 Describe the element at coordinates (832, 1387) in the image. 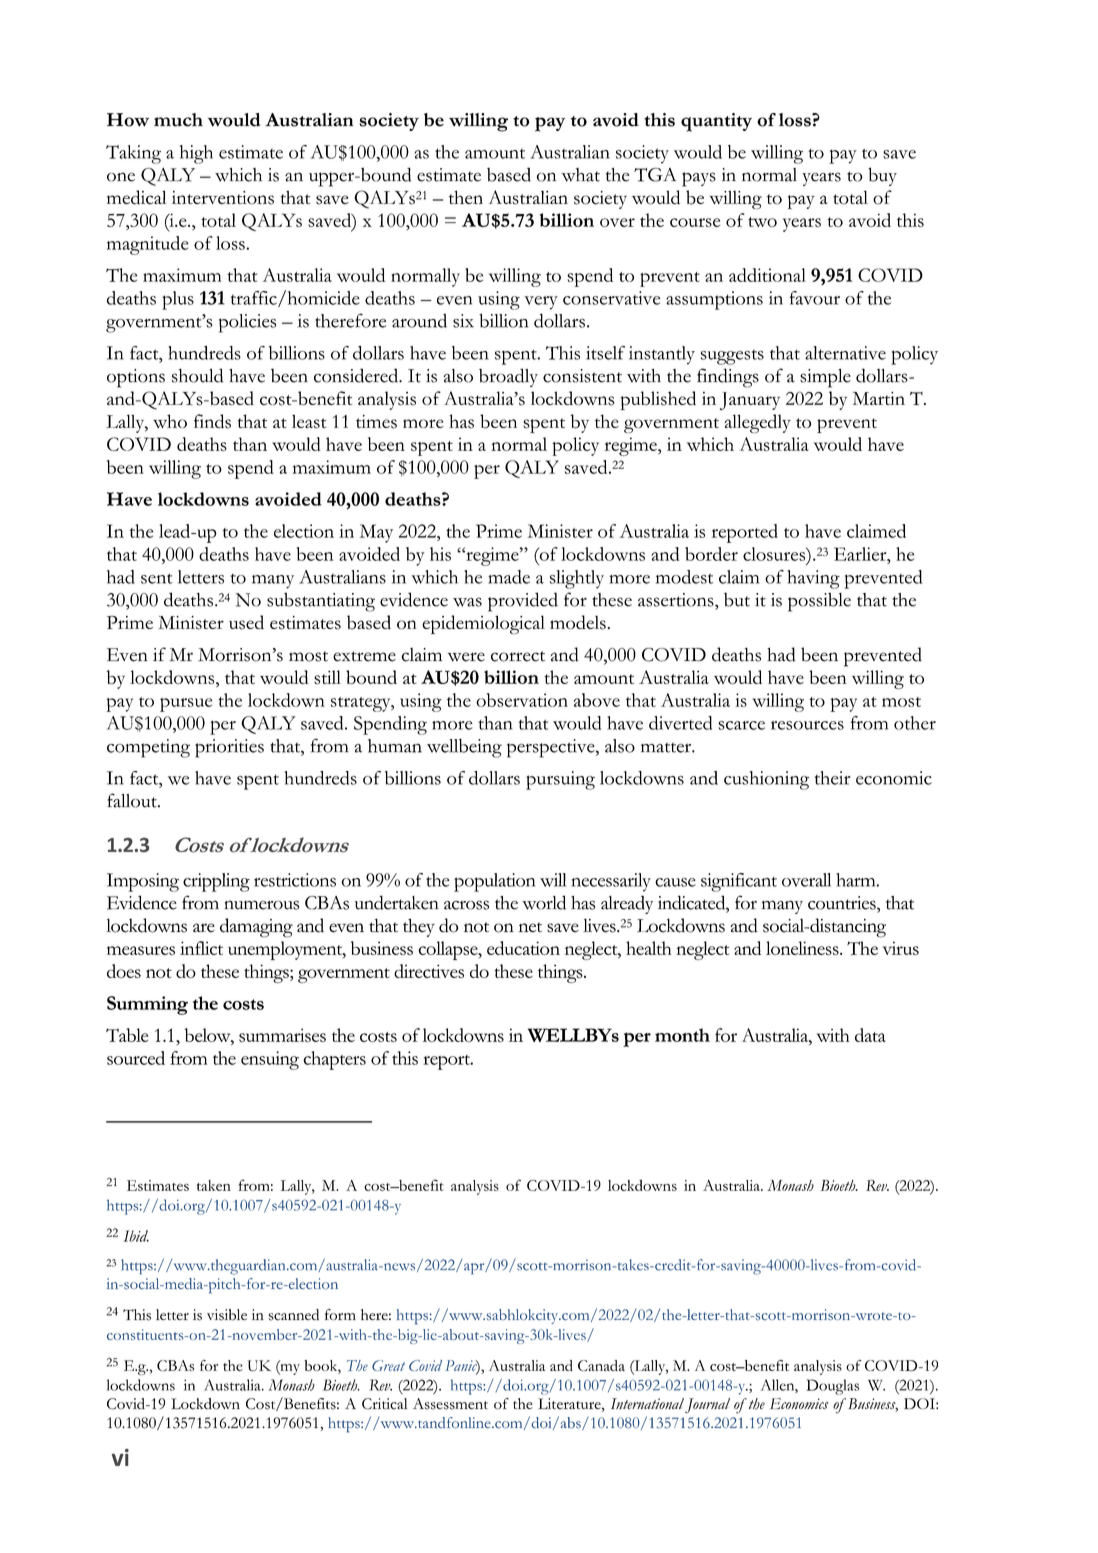

I see `Douglas` at that location.
